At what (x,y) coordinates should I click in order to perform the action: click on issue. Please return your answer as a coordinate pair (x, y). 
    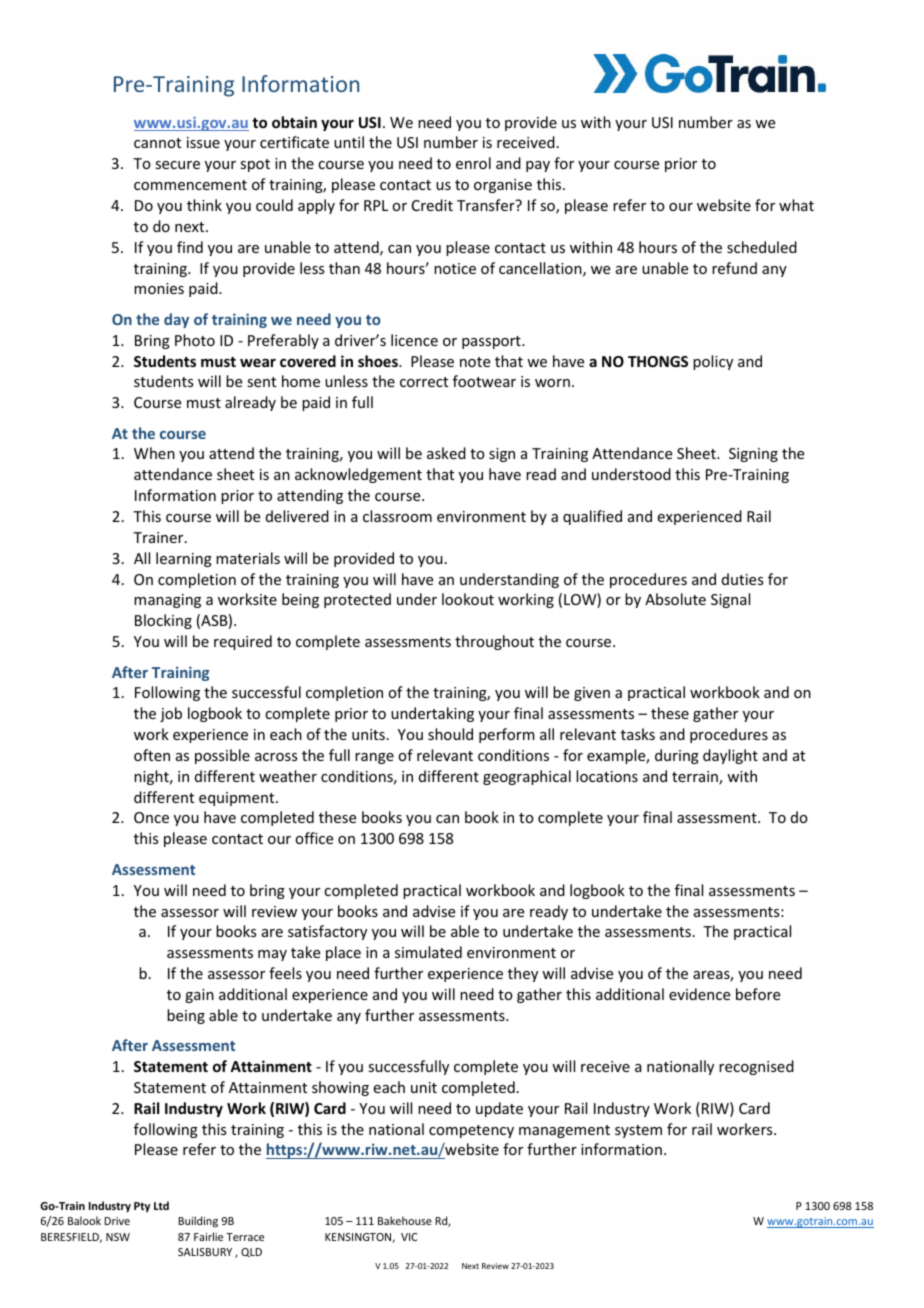
    Looking at the image, I should click on (203, 142).
